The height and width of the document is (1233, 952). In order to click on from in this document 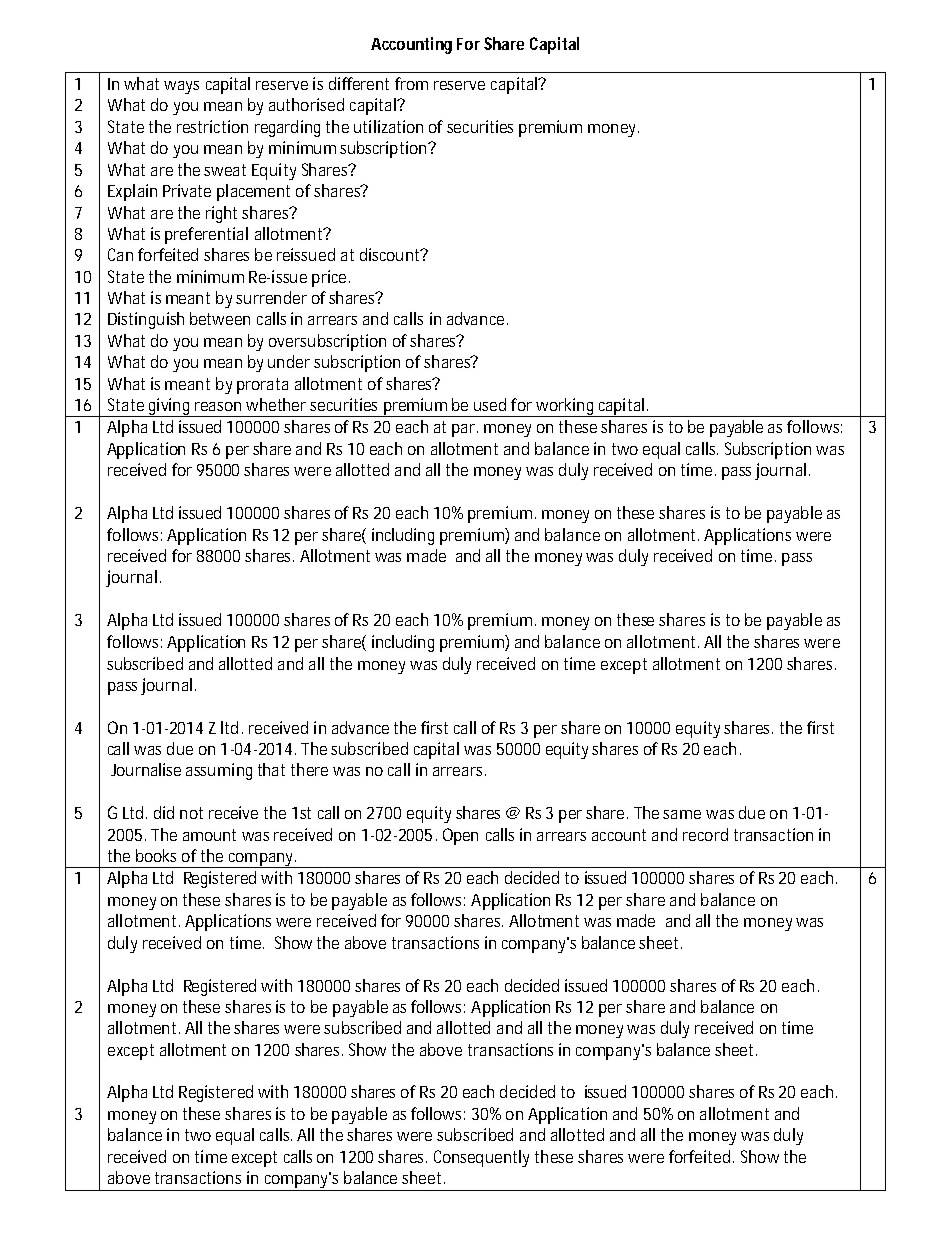, I will do `click(411, 83)`.
